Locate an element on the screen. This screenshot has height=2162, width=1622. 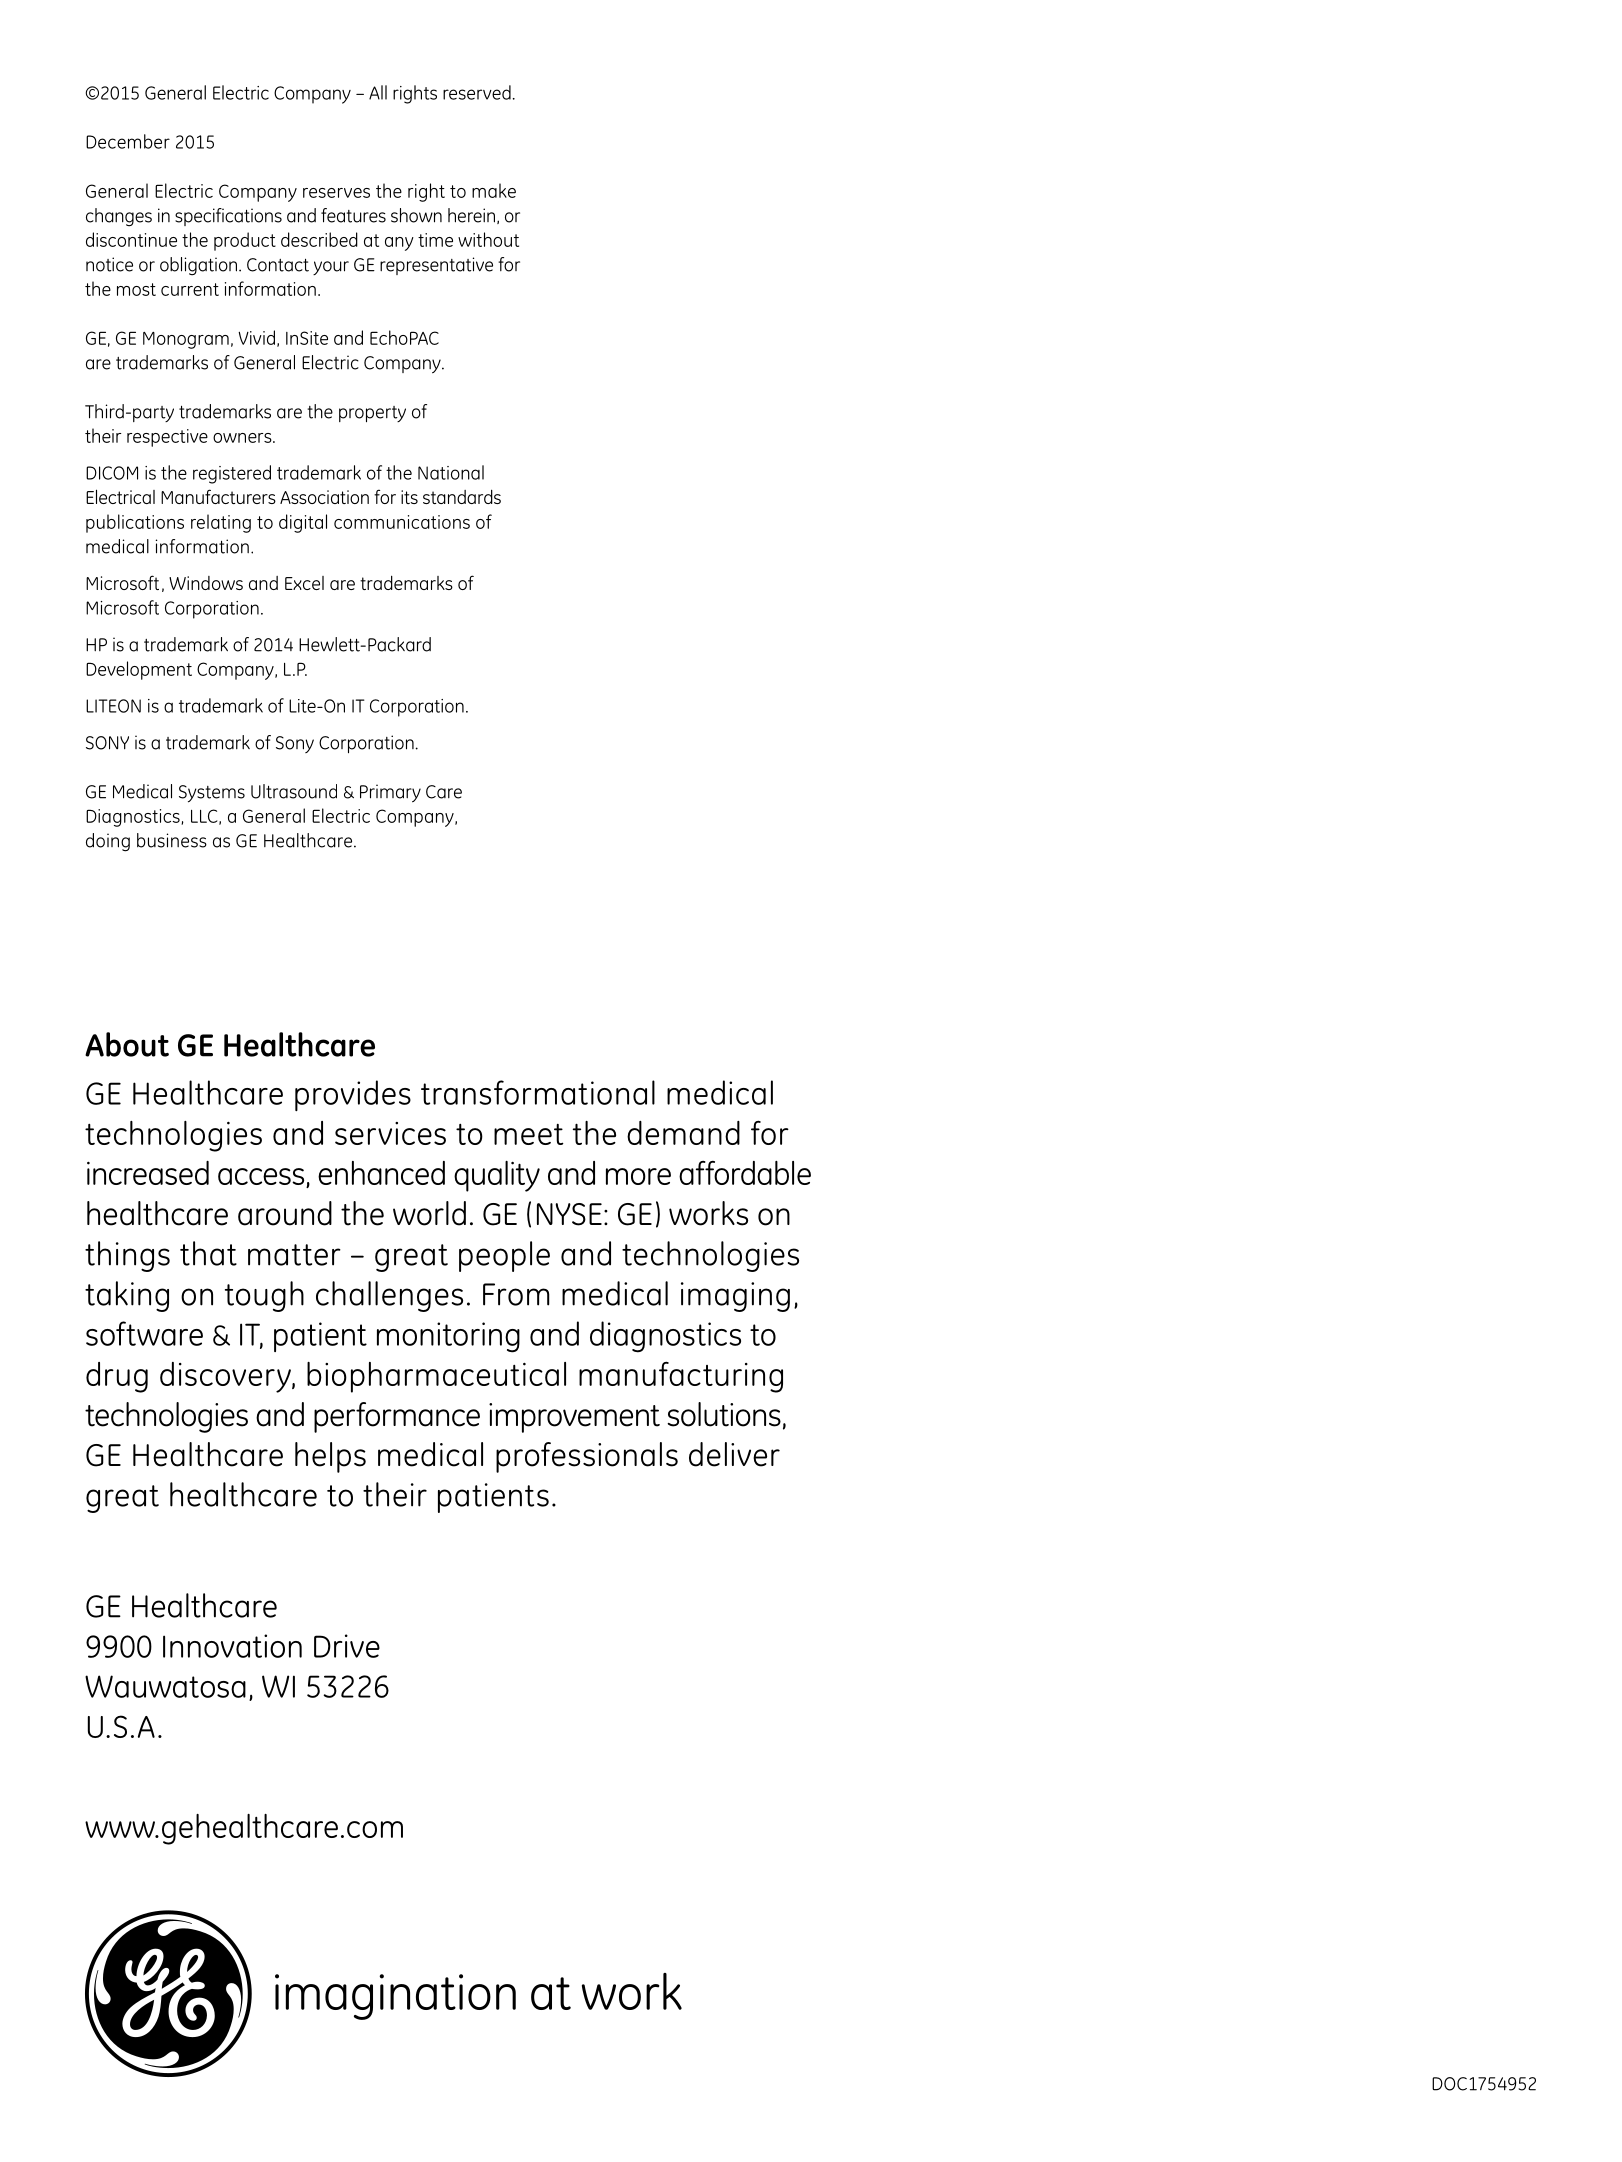
December is located at coordinates (128, 141).
